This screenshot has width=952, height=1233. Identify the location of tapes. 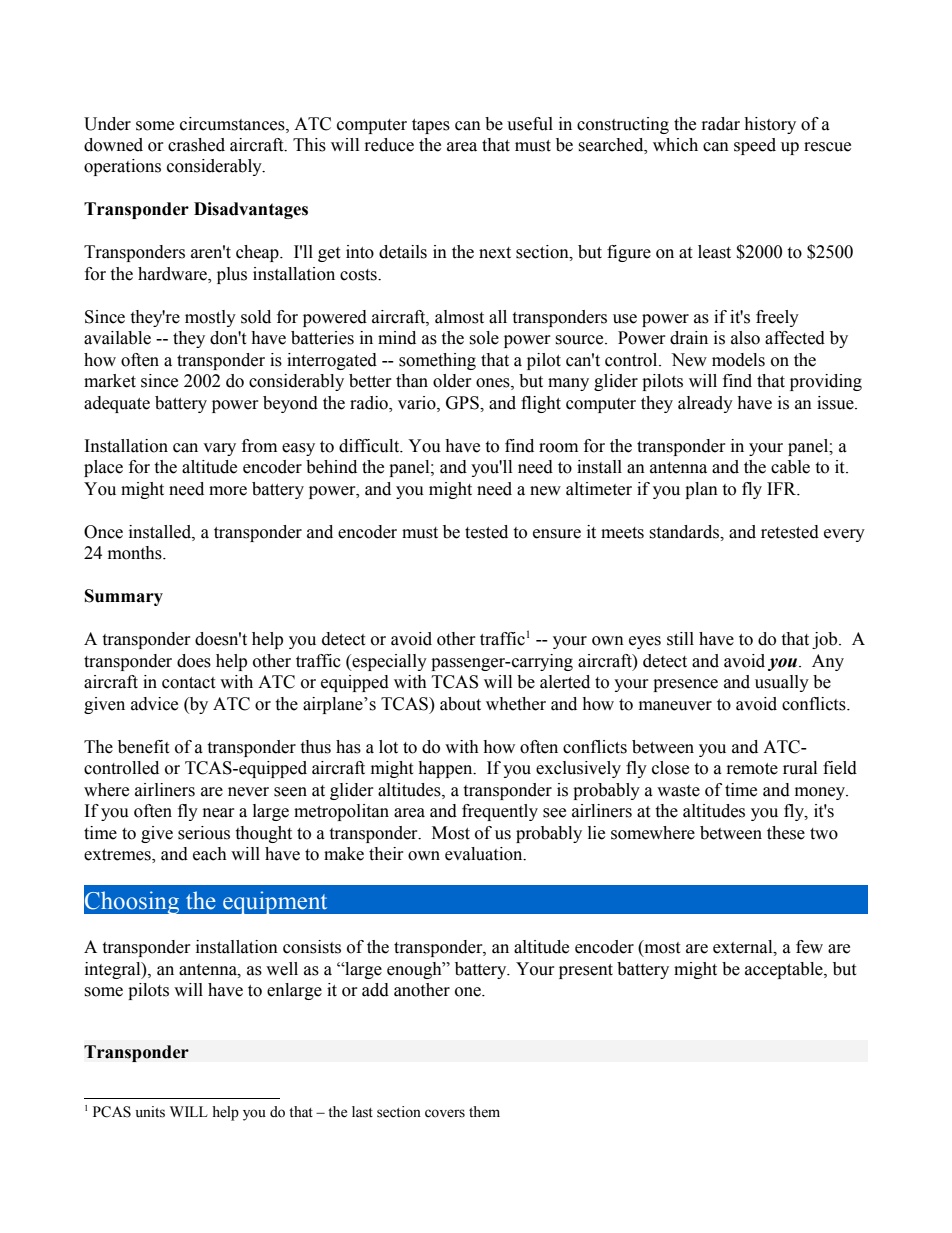
(431, 126).
